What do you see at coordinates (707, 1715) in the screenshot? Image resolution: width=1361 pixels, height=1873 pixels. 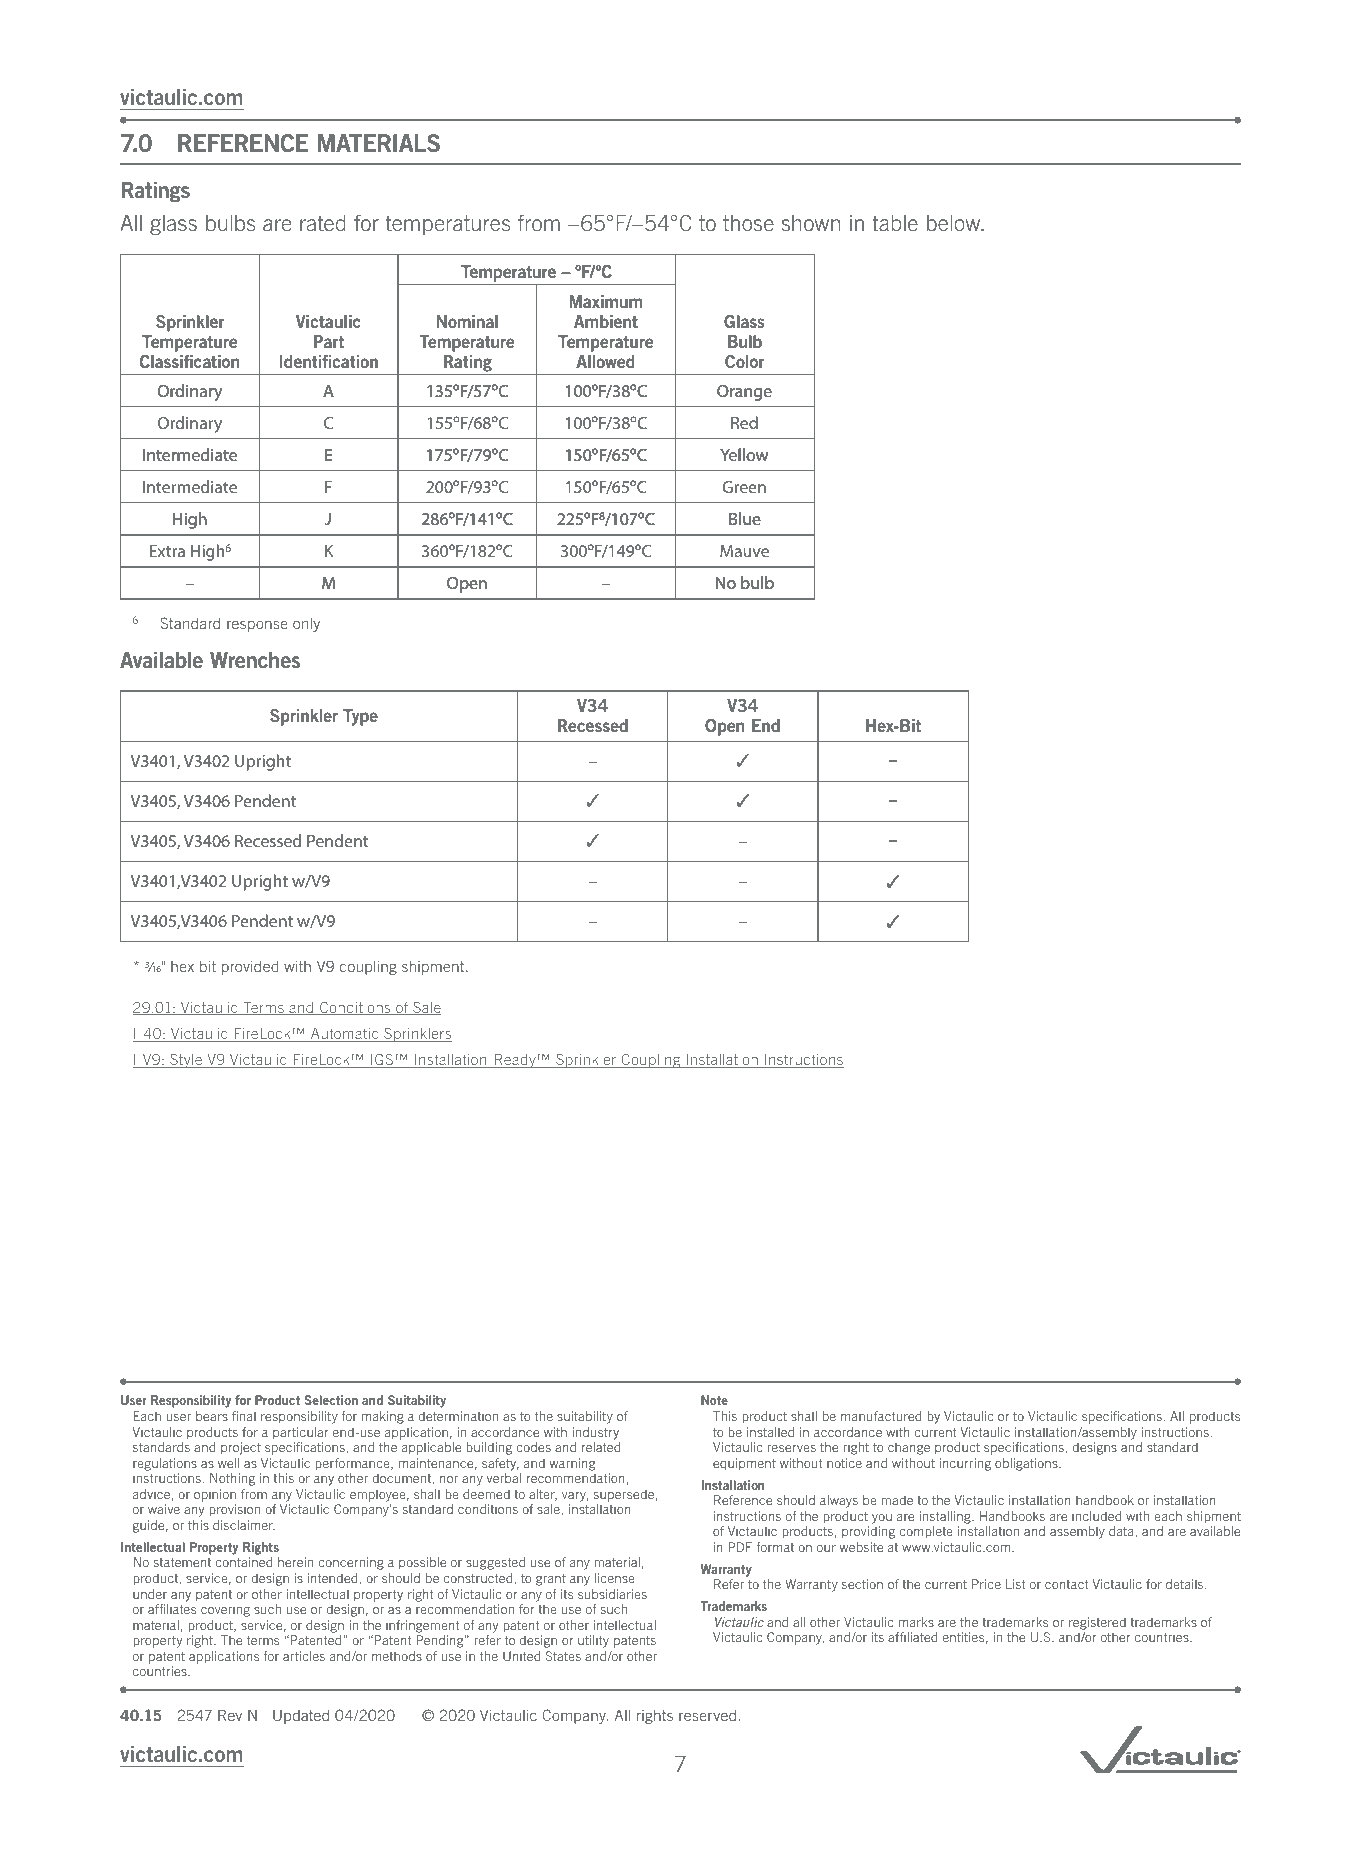 I see `reserved` at bounding box center [707, 1715].
